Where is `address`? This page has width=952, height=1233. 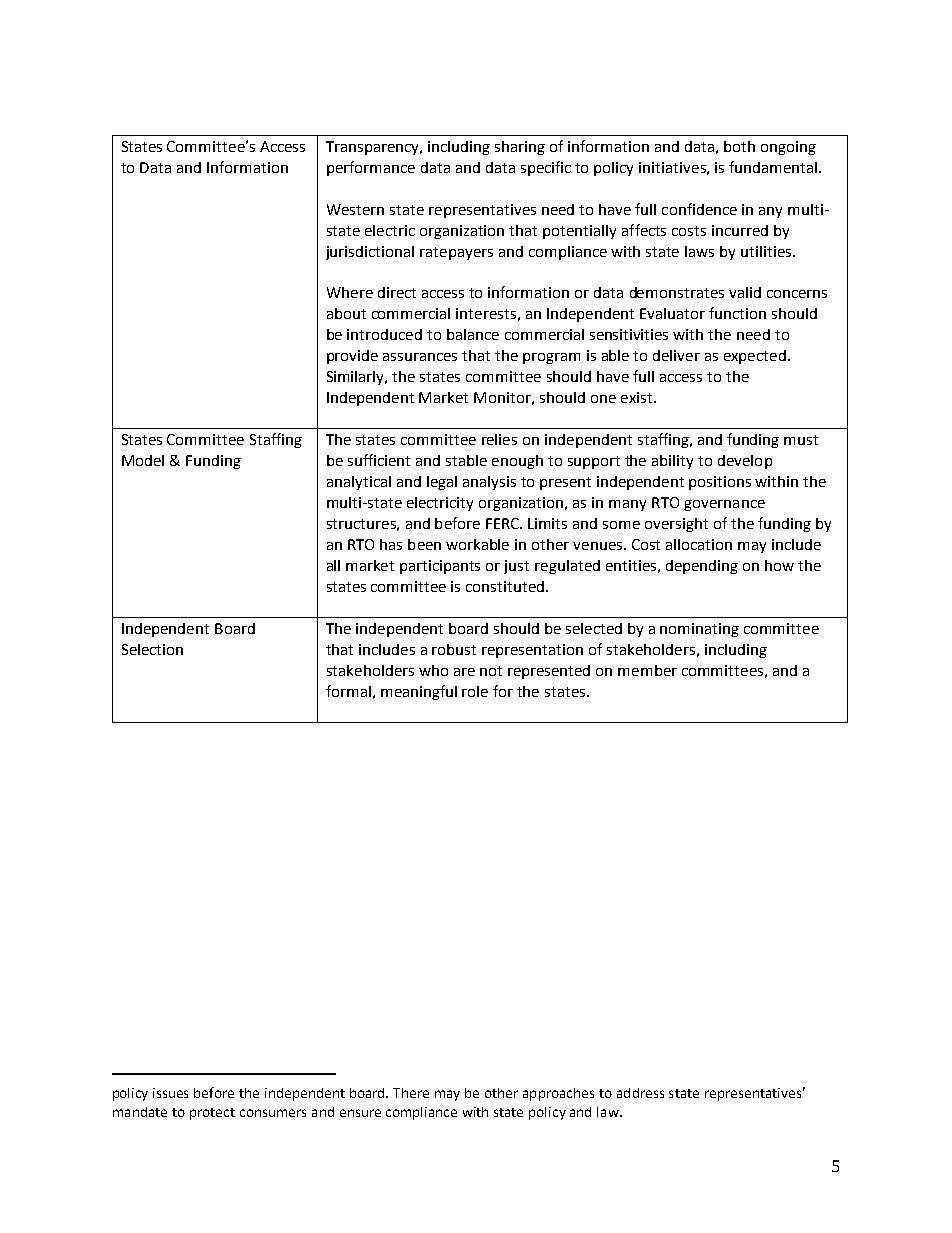 address is located at coordinates (640, 1093).
